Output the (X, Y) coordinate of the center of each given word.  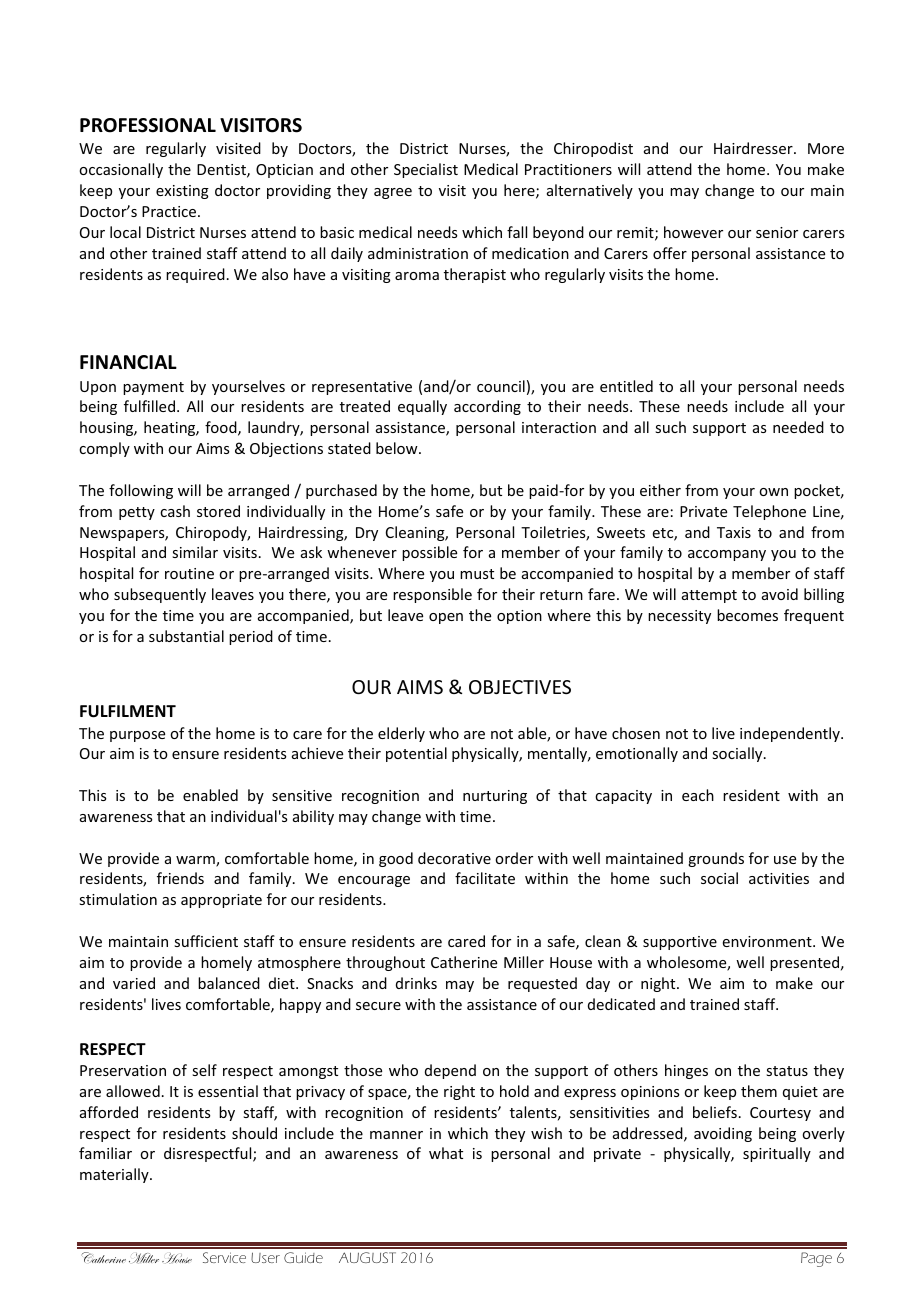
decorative (454, 858)
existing (182, 192)
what (446, 1153)
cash (175, 511)
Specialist (426, 170)
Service (224, 1257)
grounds (716, 859)
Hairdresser (754, 148)
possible (429, 553)
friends (180, 878)
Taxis (734, 532)
